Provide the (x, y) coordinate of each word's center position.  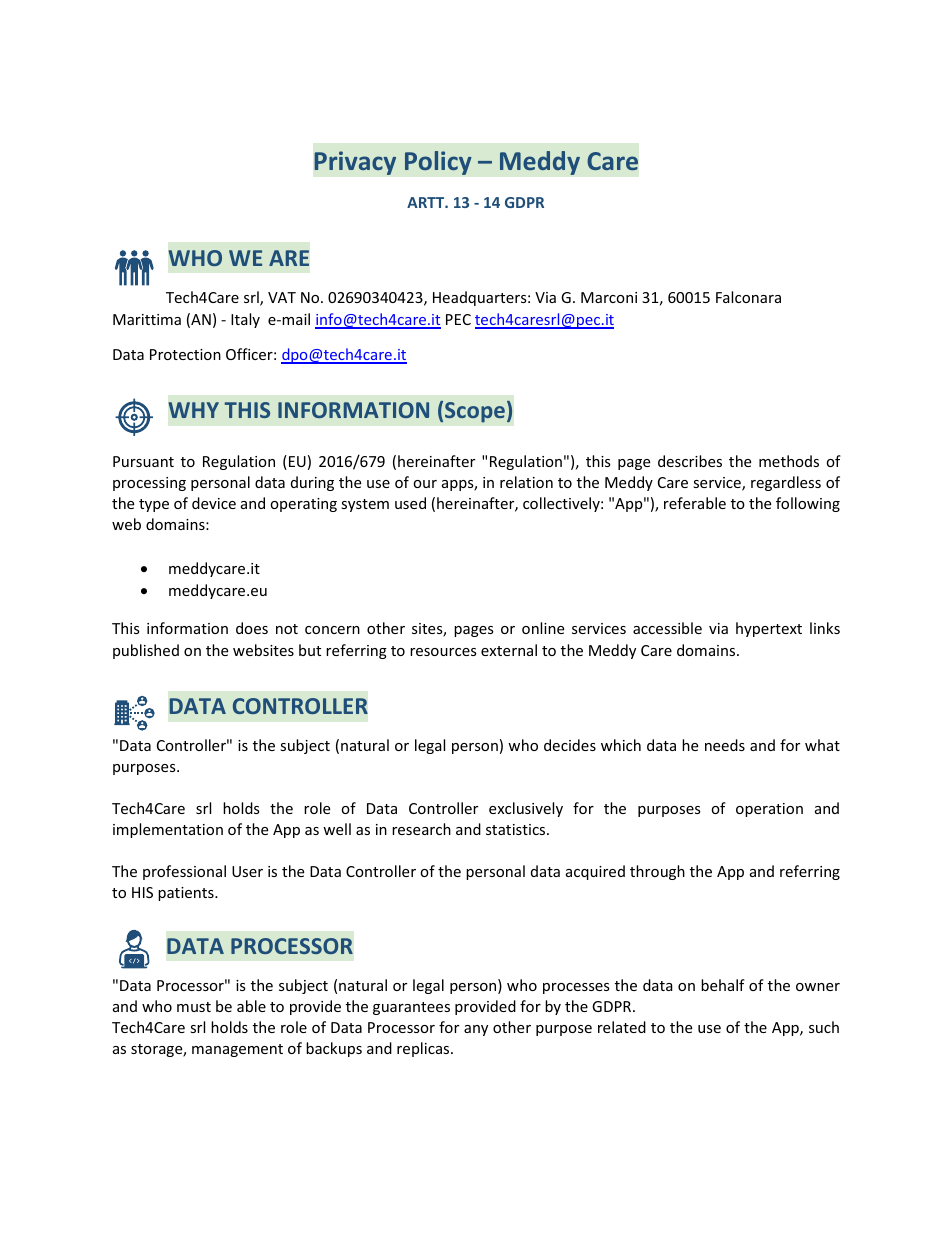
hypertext (769, 629)
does (252, 628)
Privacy (355, 163)
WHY (194, 410)
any (476, 1030)
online (543, 628)
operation (769, 810)
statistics (517, 829)
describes (690, 461)
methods (789, 461)
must (194, 1007)
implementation (168, 830)
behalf (723, 985)
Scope (475, 412)
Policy (438, 163)
